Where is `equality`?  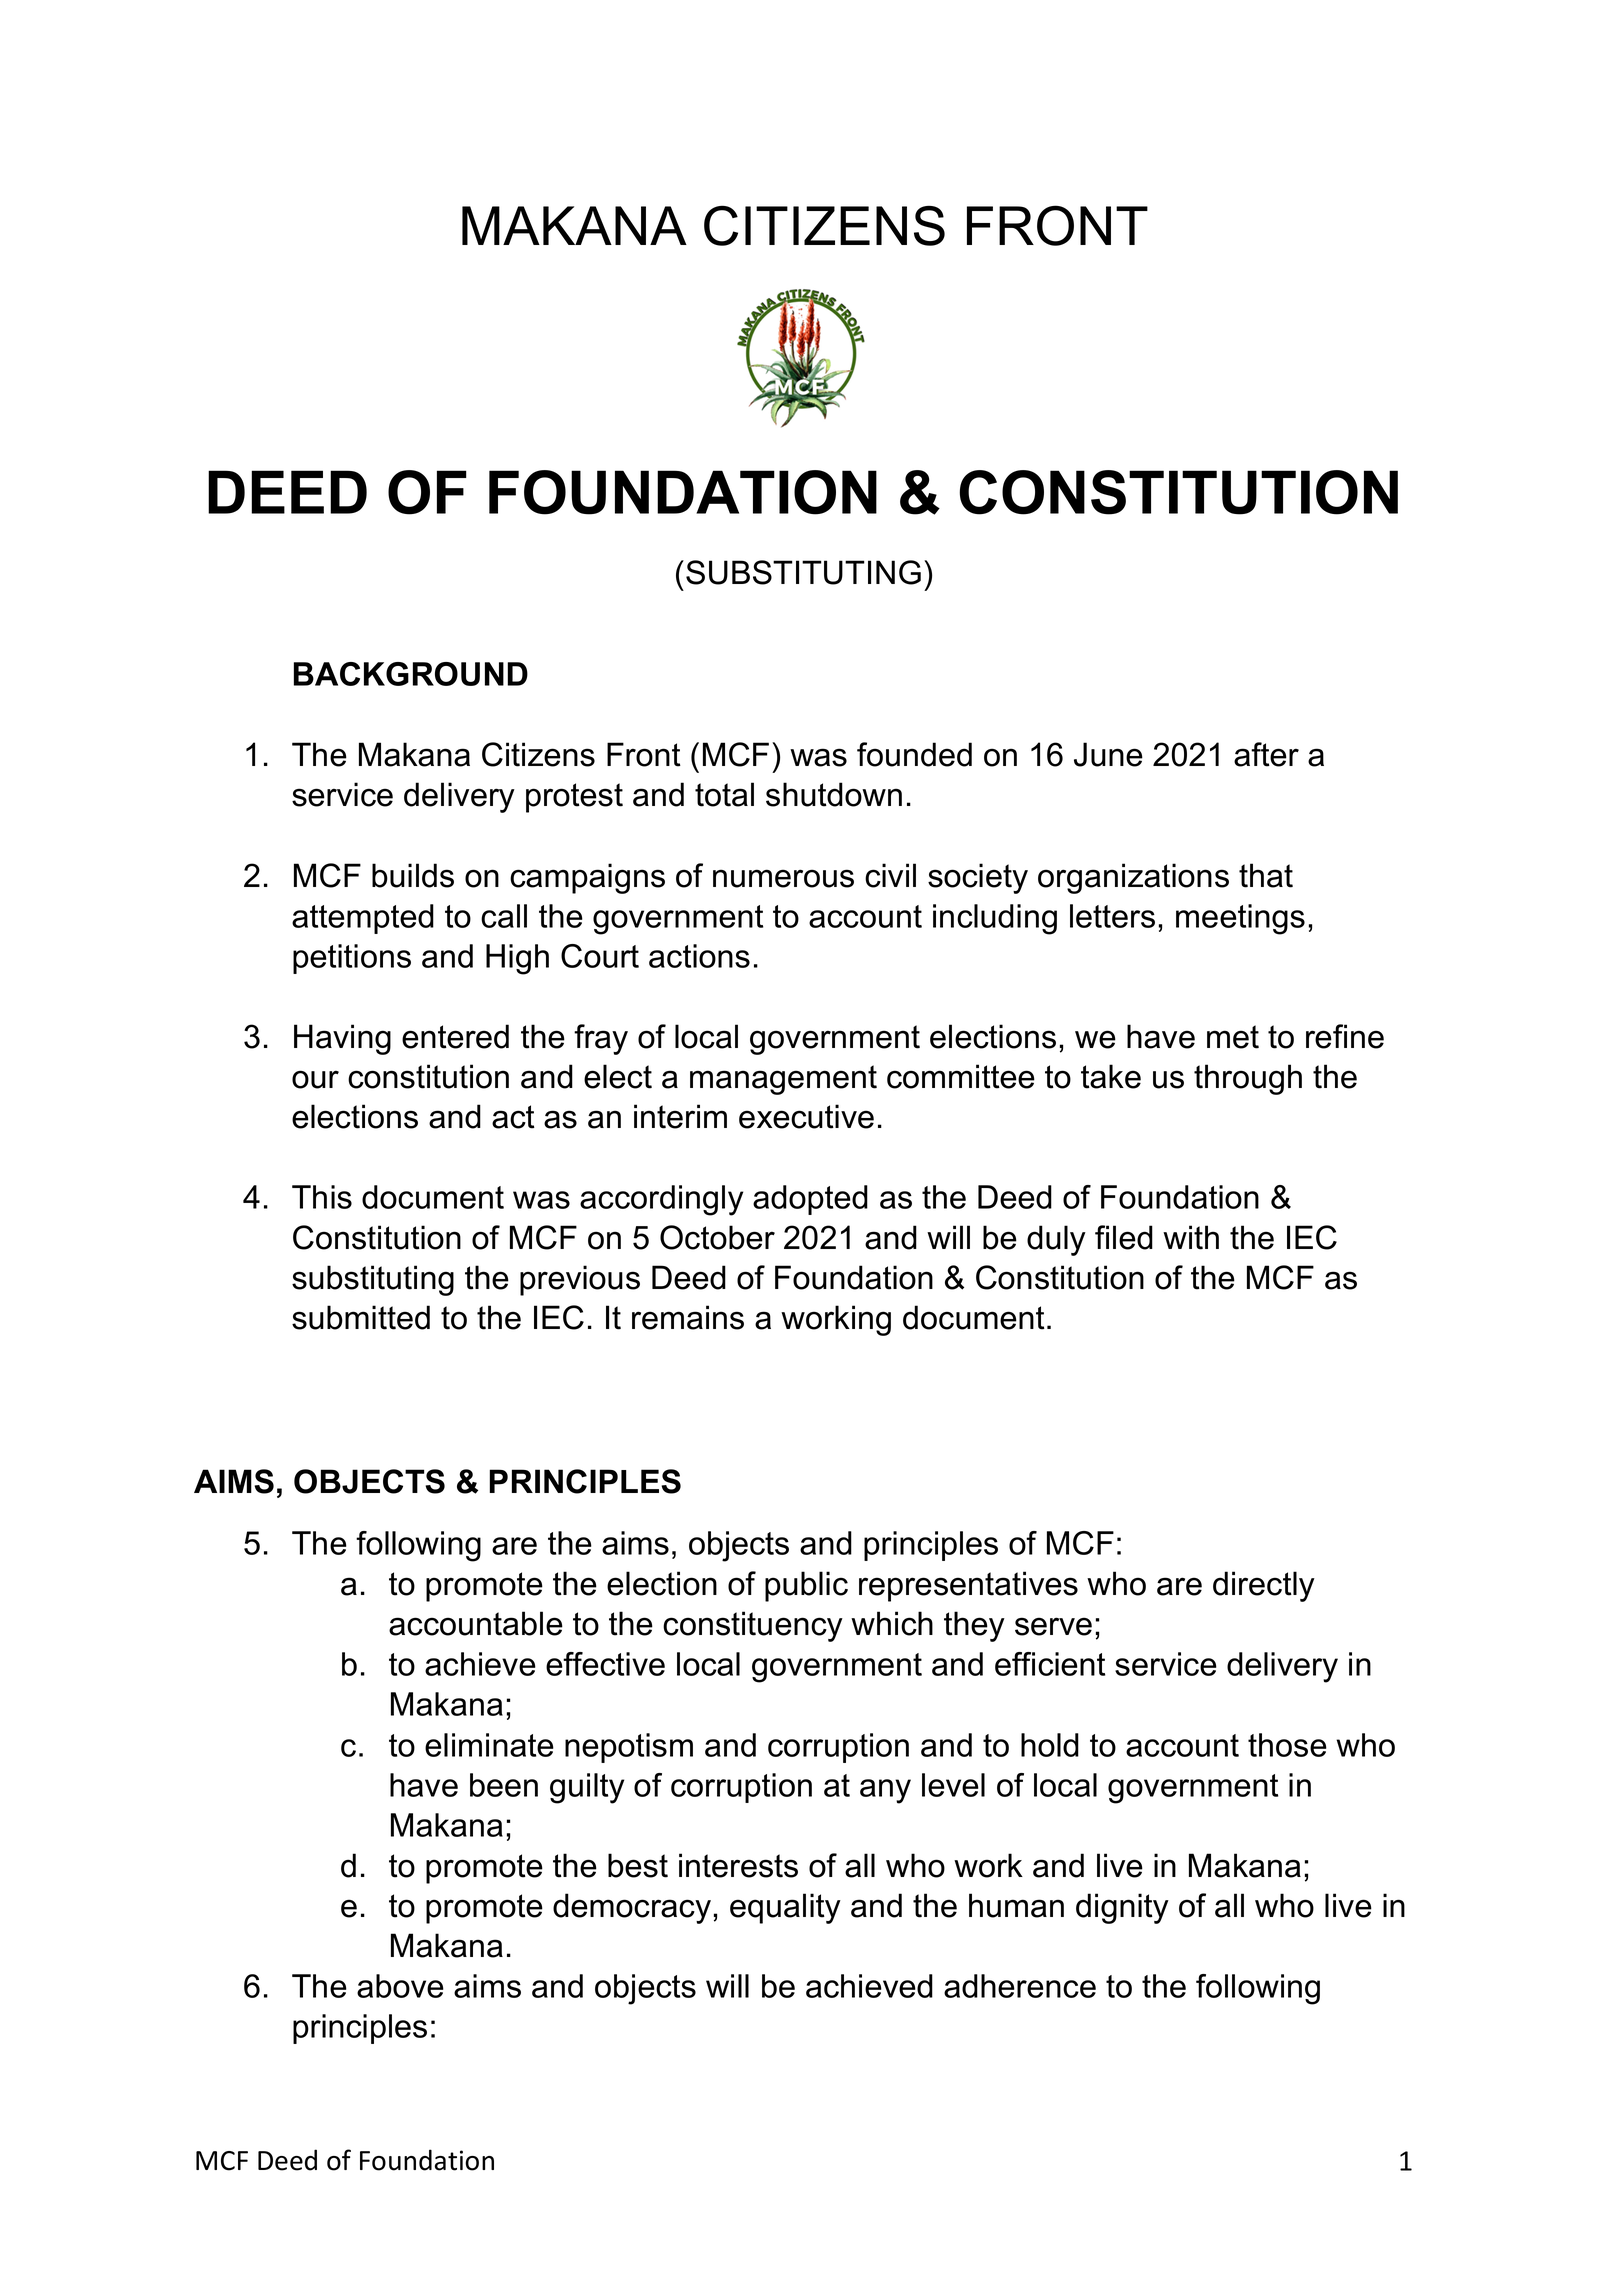
equality is located at coordinates (785, 1908).
